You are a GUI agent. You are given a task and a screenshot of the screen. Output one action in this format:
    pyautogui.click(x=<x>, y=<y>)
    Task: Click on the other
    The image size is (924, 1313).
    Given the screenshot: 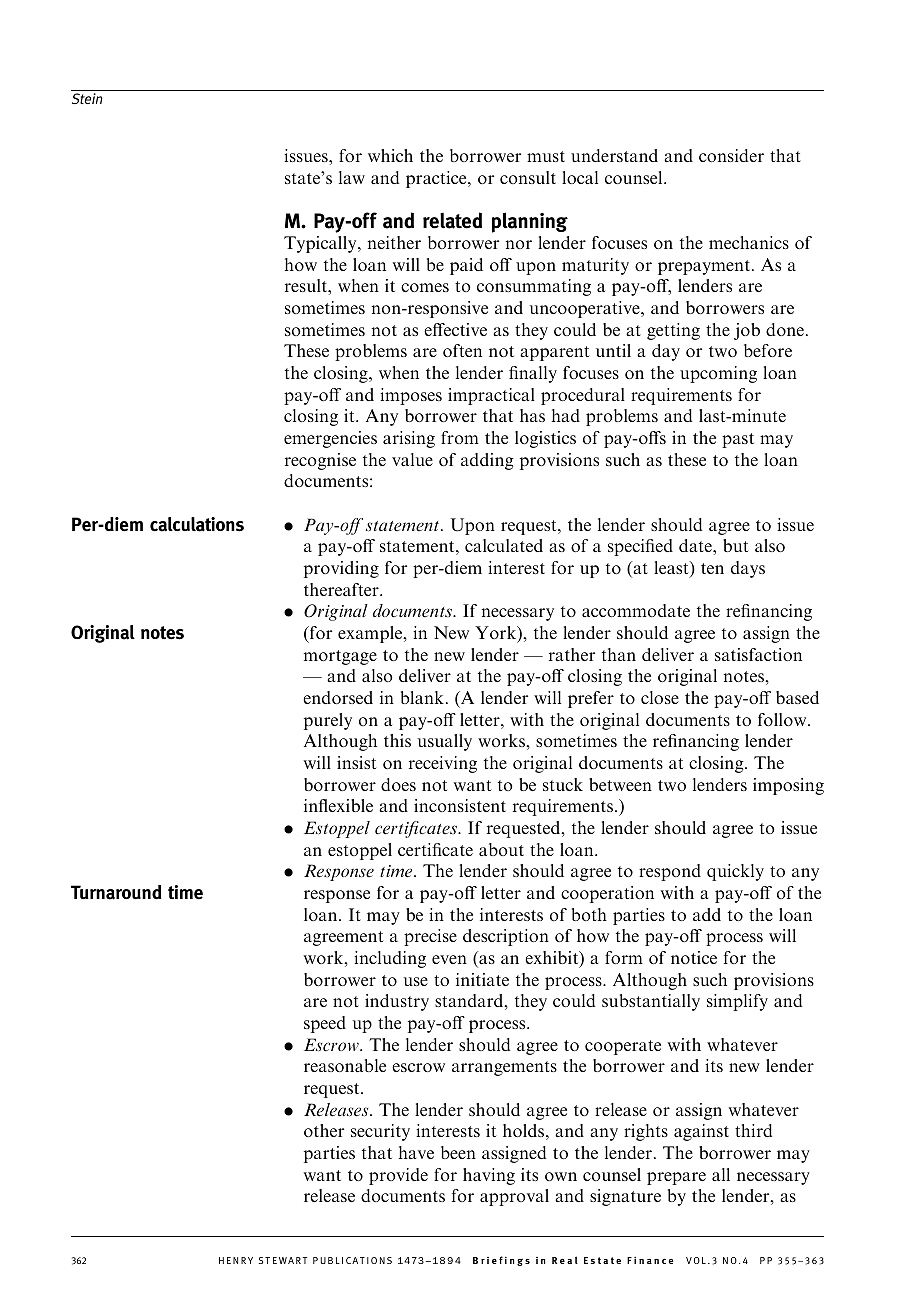 What is the action you would take?
    pyautogui.click(x=324, y=1130)
